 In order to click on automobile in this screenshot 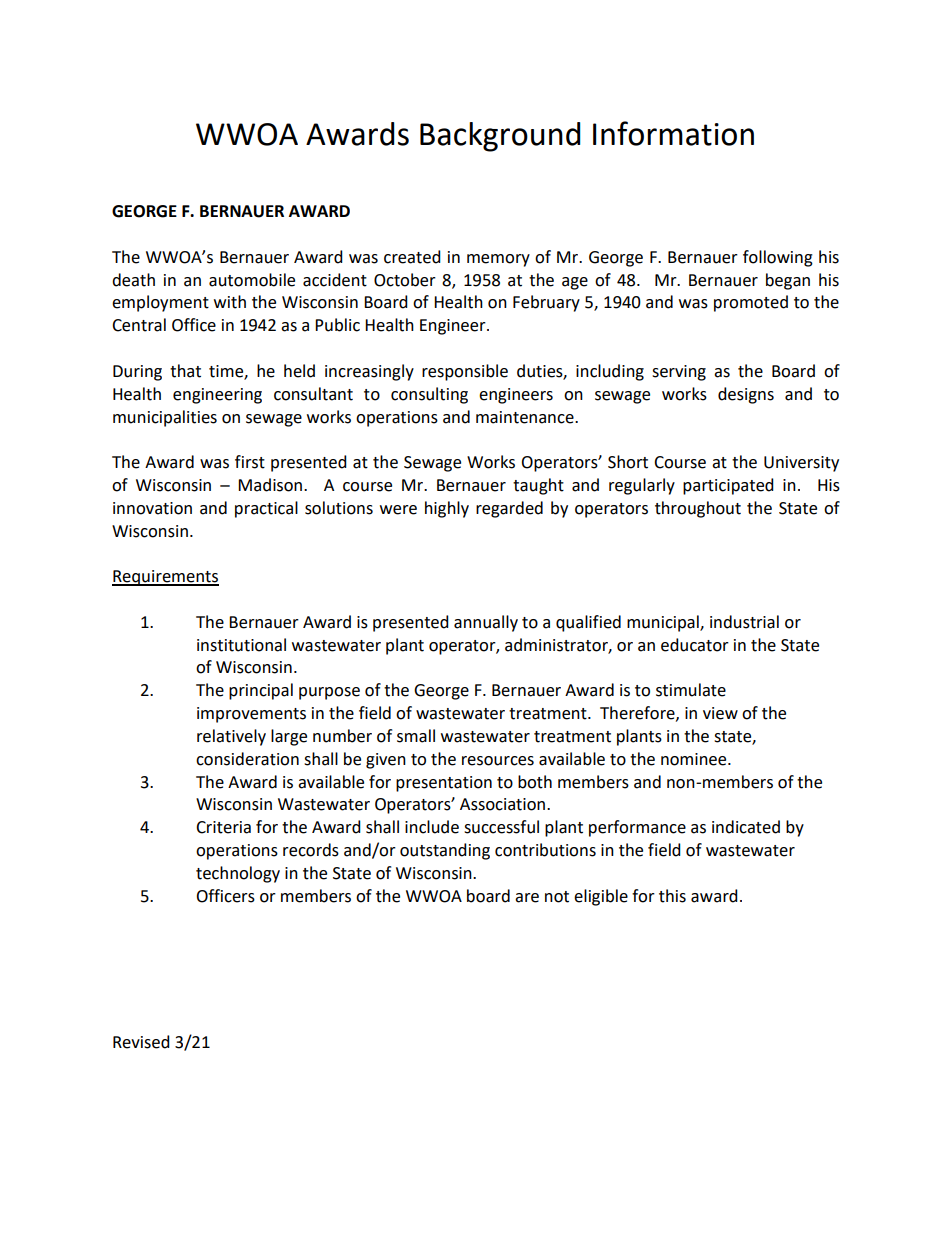, I will do `click(252, 280)`.
